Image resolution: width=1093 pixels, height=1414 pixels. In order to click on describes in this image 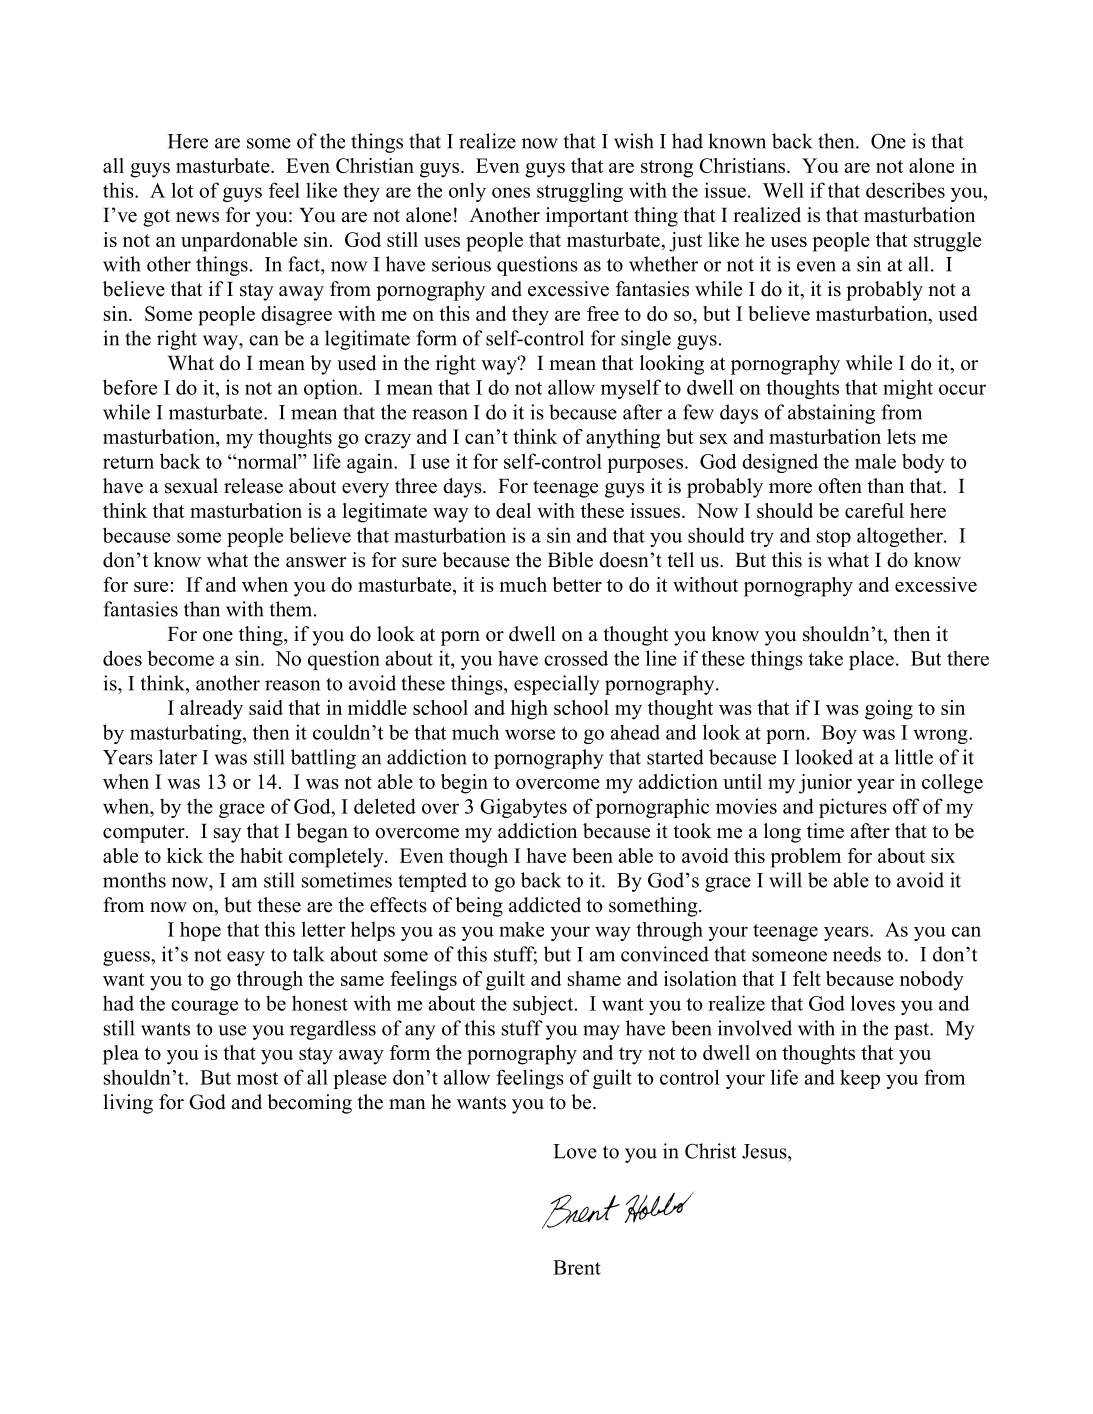, I will do `click(905, 190)`.
